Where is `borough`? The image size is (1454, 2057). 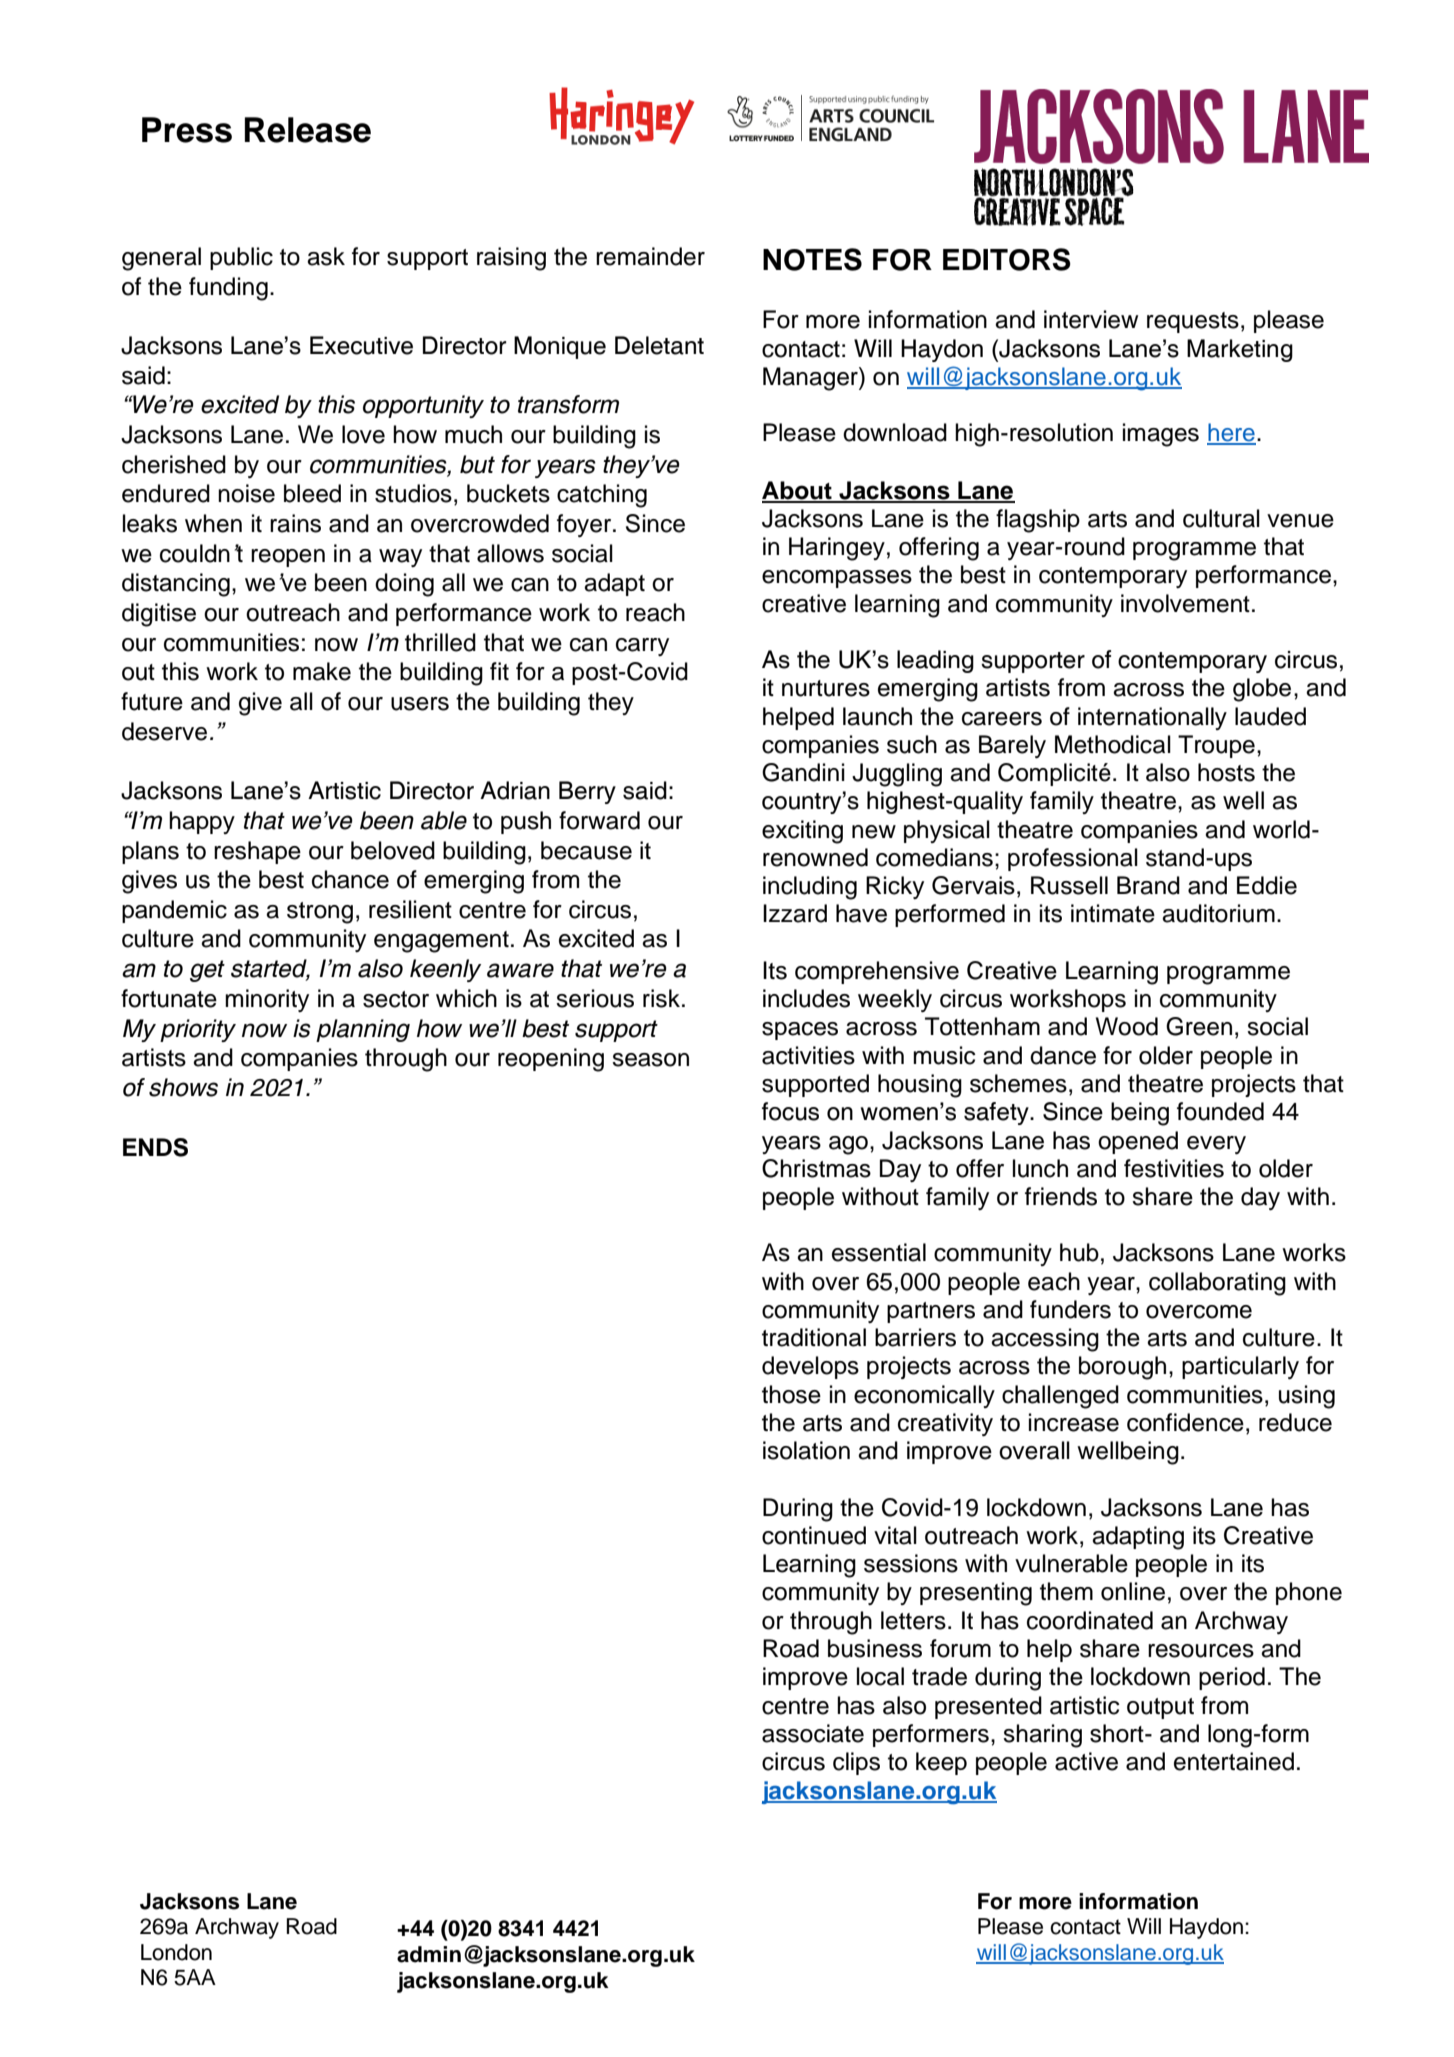
borough is located at coordinates (1122, 1368).
